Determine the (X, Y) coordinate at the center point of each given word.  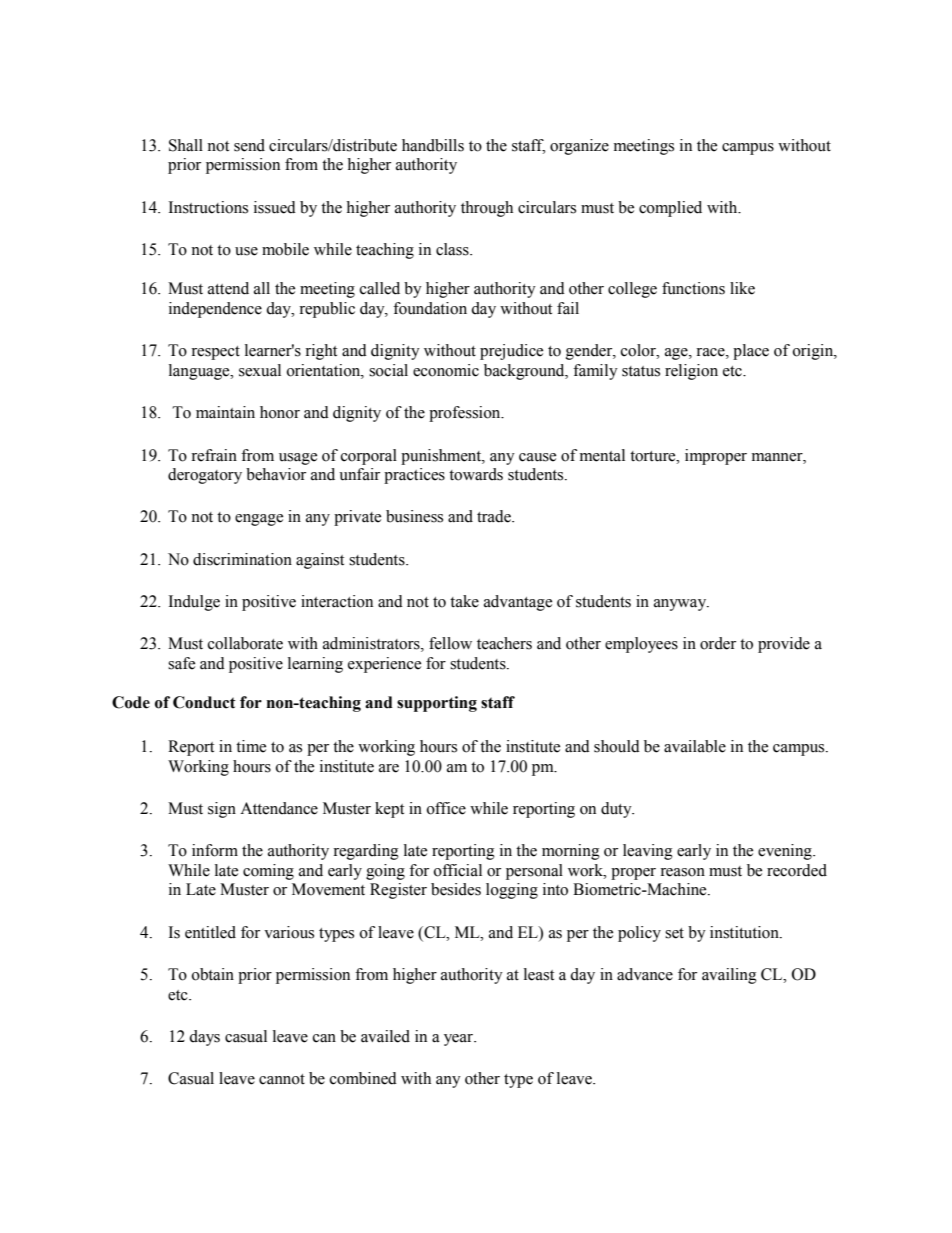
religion (691, 372)
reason (682, 872)
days (204, 1038)
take (464, 601)
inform (215, 850)
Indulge (194, 603)
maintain (225, 412)
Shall (186, 145)
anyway (681, 605)
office (446, 808)
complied (670, 209)
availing (729, 976)
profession (466, 414)
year (460, 1040)
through (487, 209)
